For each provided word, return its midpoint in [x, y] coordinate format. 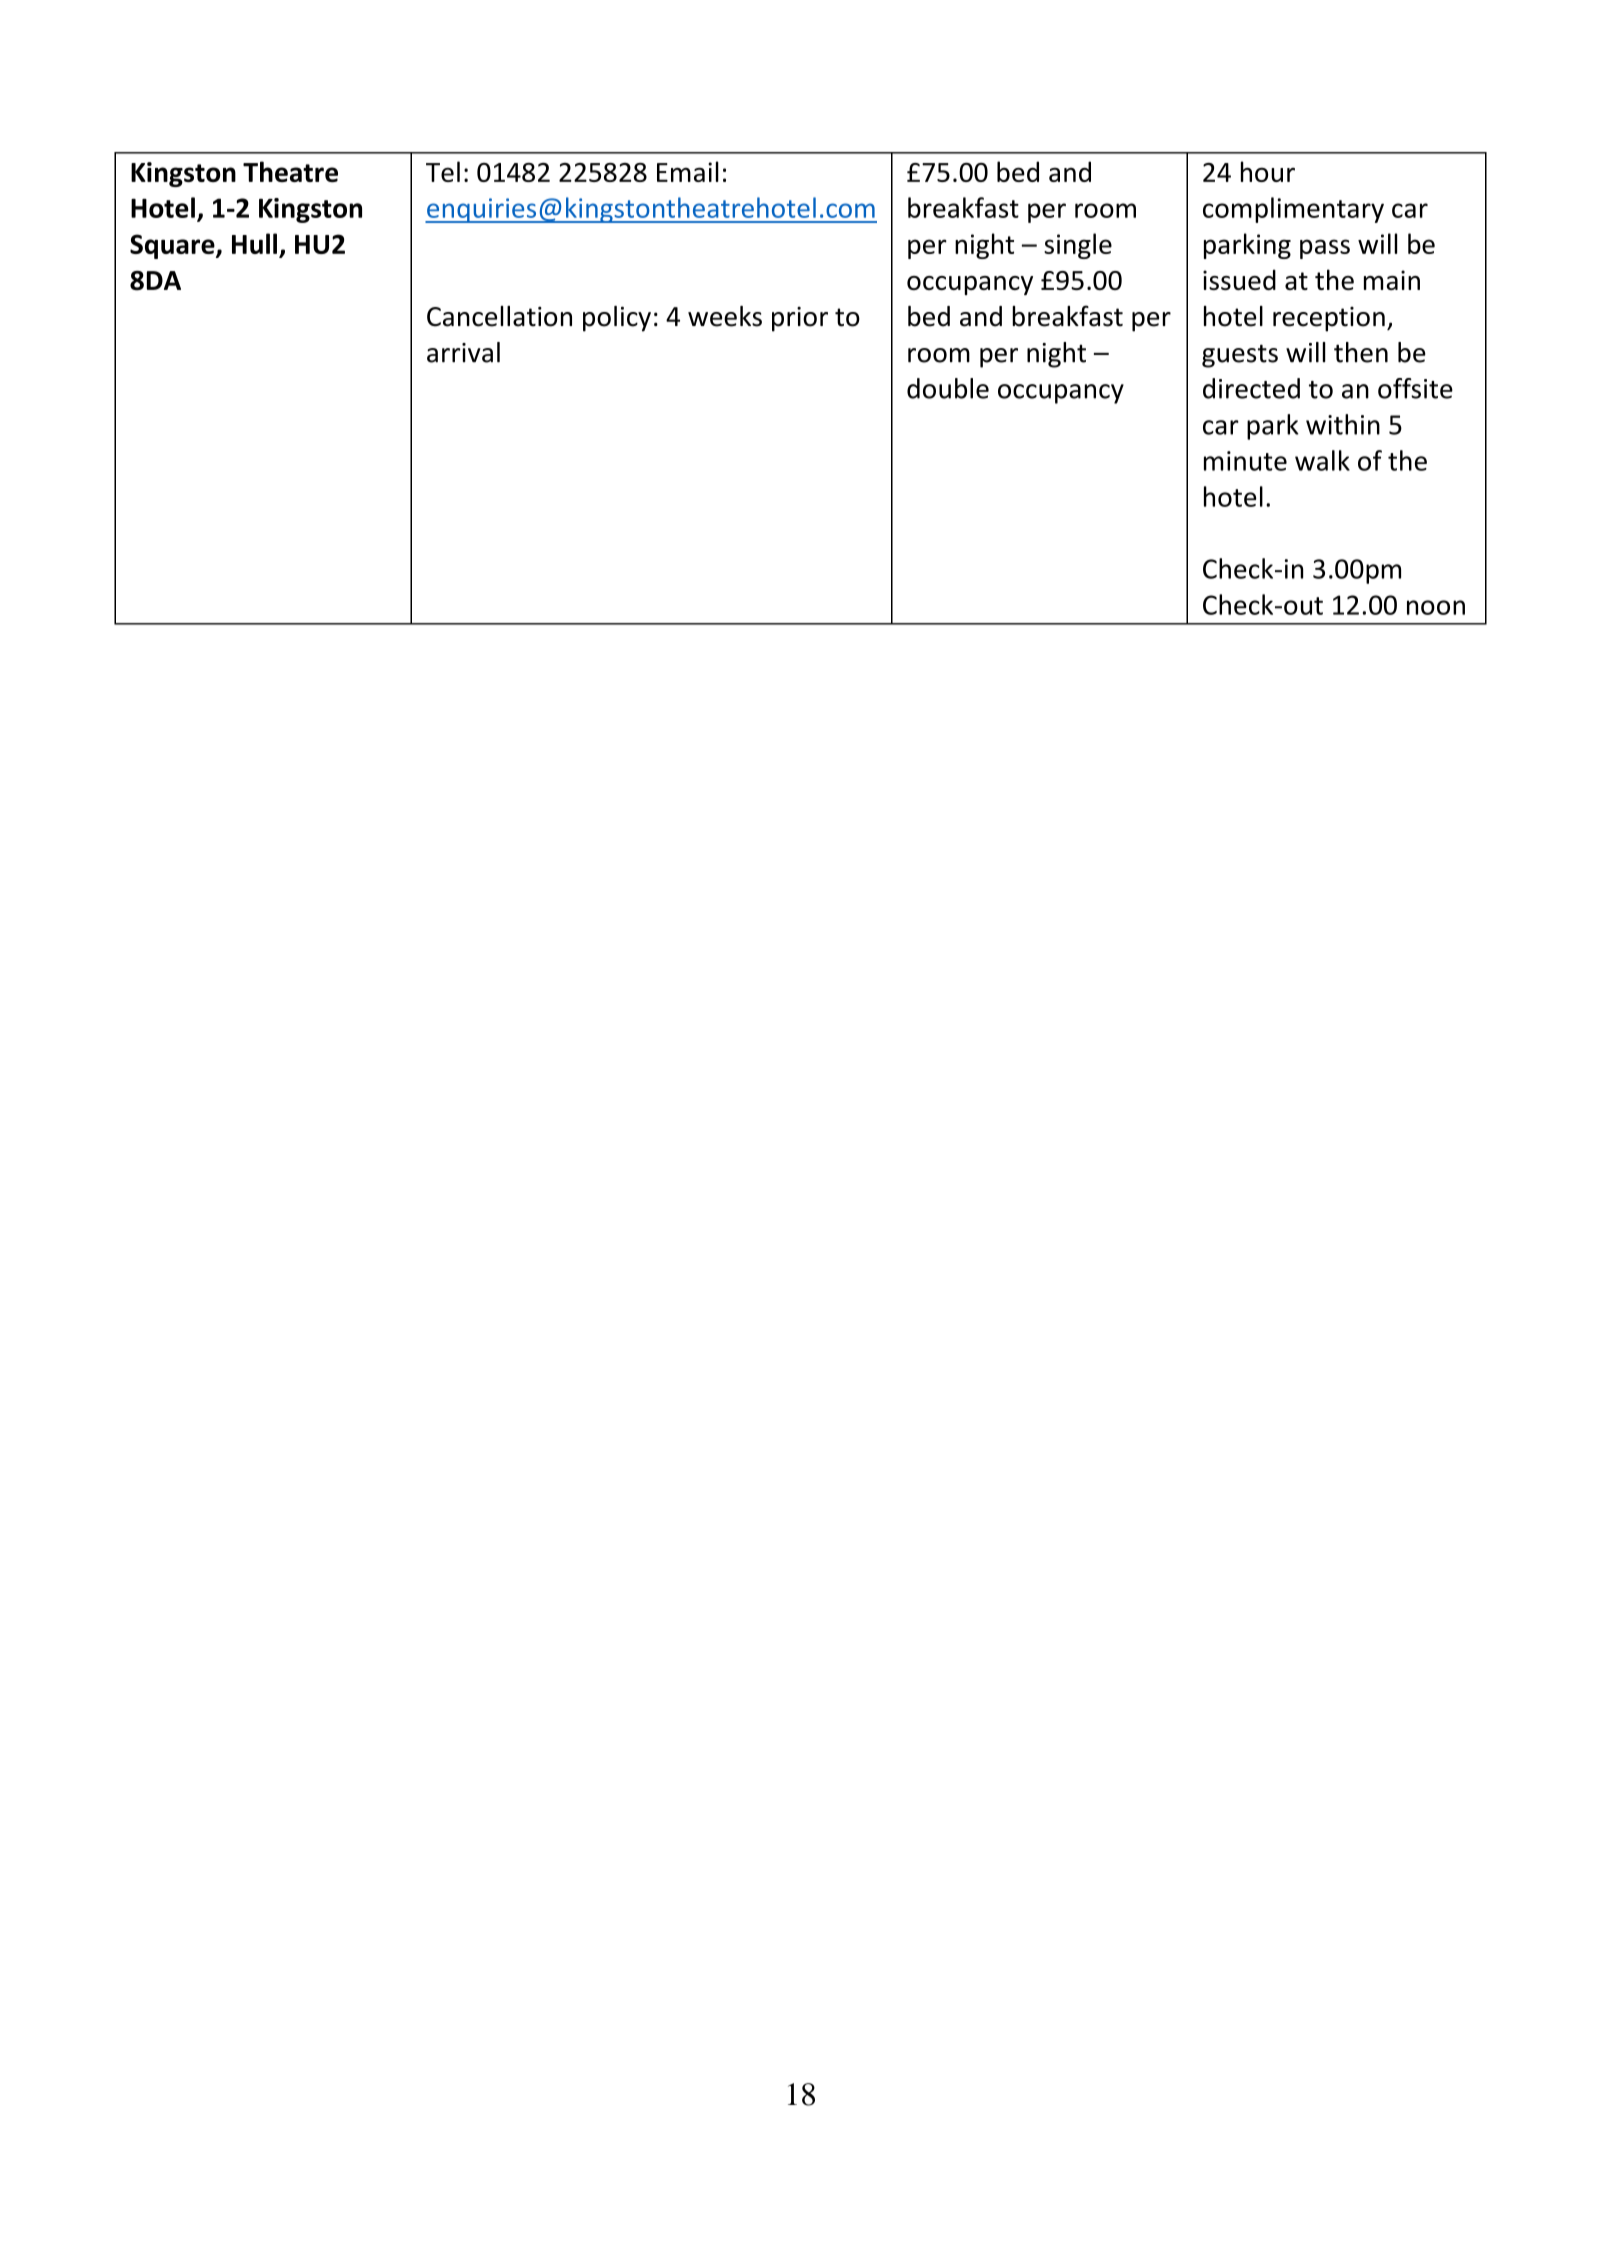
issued [1239, 279]
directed [1251, 388]
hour [1268, 171]
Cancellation [499, 316]
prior [800, 319]
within [1343, 424]
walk [1322, 460]
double [948, 388]
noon [1436, 607]
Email [688, 171]
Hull [254, 243]
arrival [463, 352]
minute [1245, 461]
